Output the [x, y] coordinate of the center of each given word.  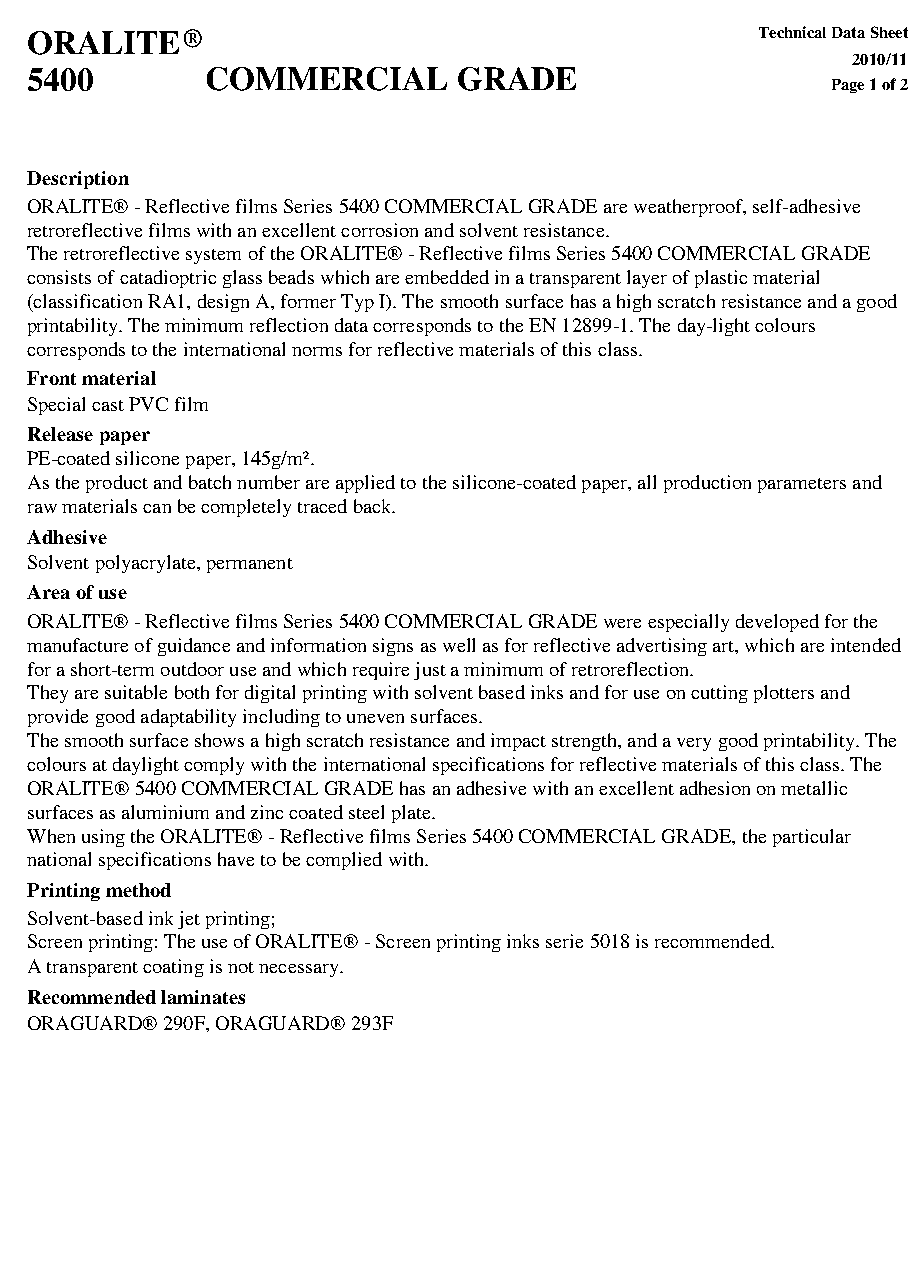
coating [173, 968]
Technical [792, 32]
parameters [802, 485]
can [157, 508]
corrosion [379, 230]
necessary [300, 970]
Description [78, 180]
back [374, 506]
